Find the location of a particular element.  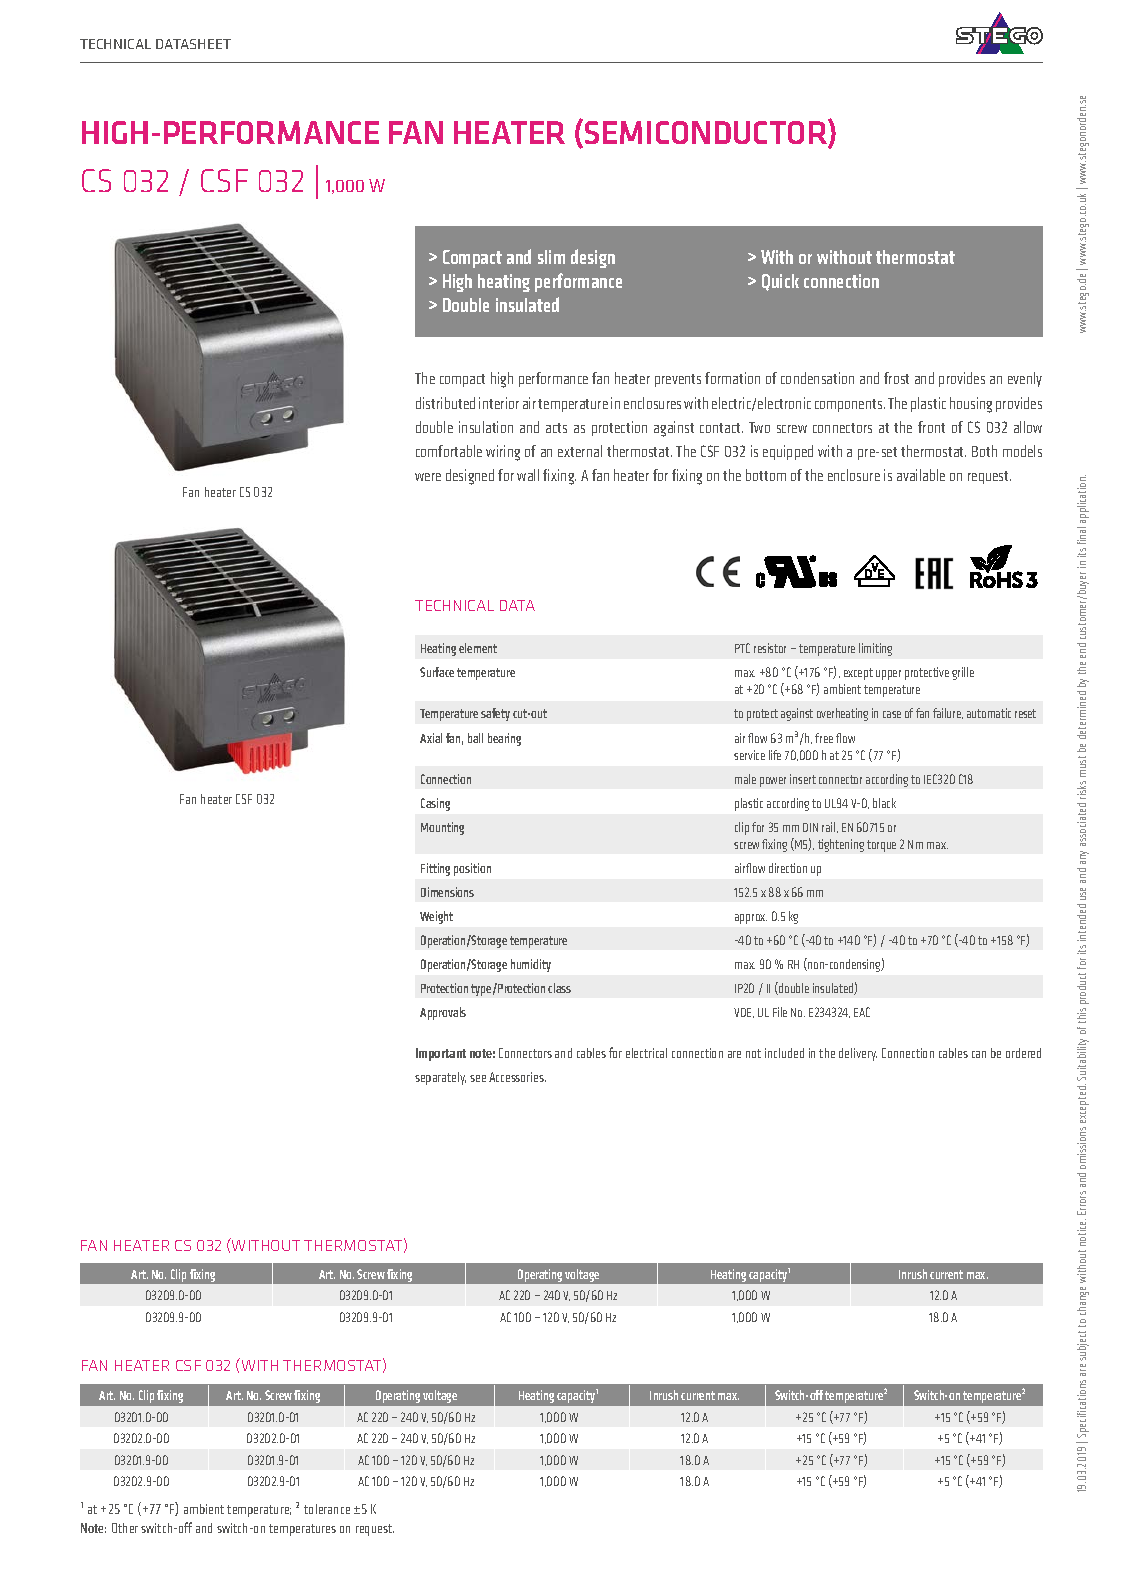

distributed is located at coordinates (445, 403).
